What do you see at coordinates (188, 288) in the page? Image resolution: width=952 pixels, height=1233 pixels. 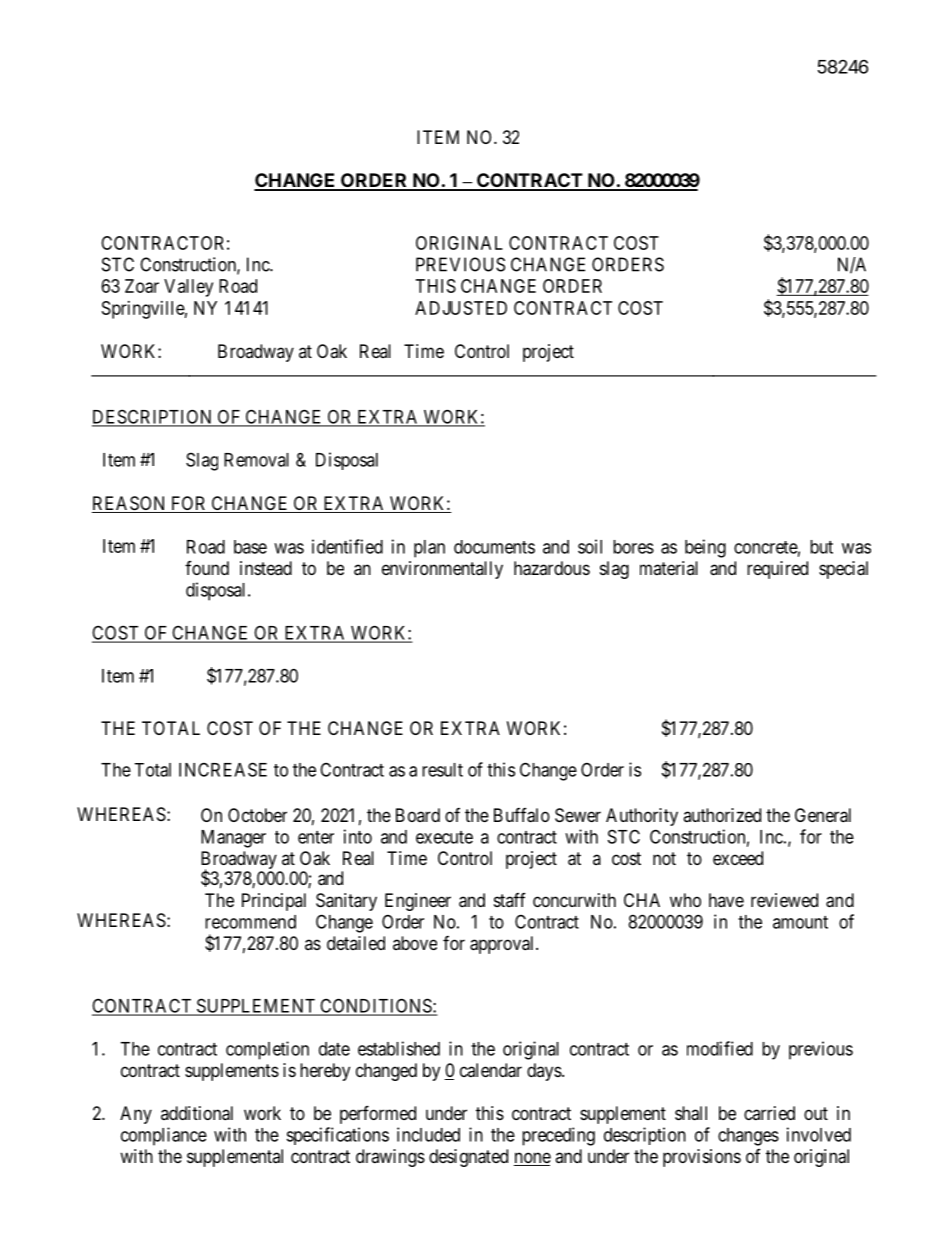 I see `Valley` at bounding box center [188, 288].
